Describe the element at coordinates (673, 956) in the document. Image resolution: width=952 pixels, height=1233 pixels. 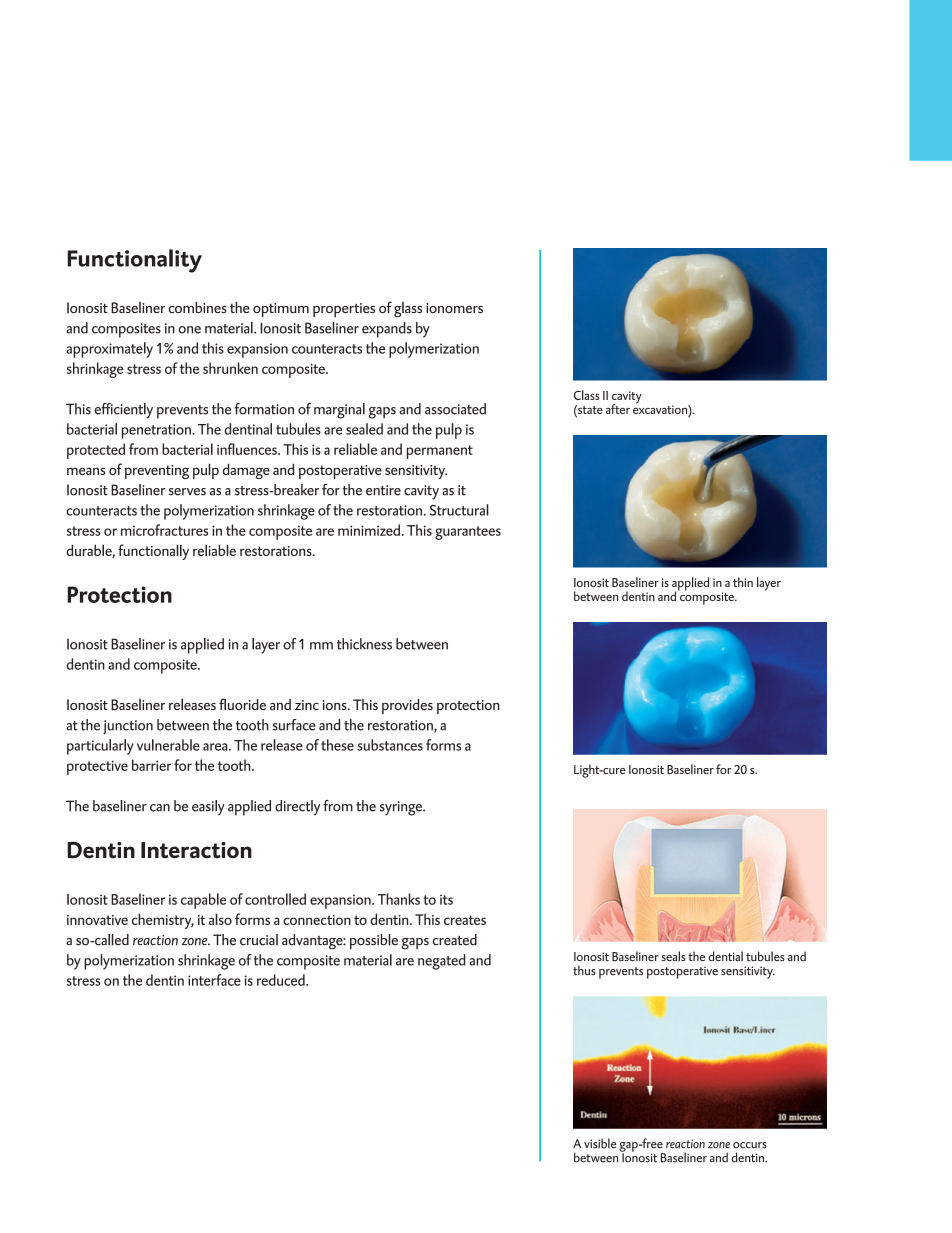
I see `seals` at that location.
